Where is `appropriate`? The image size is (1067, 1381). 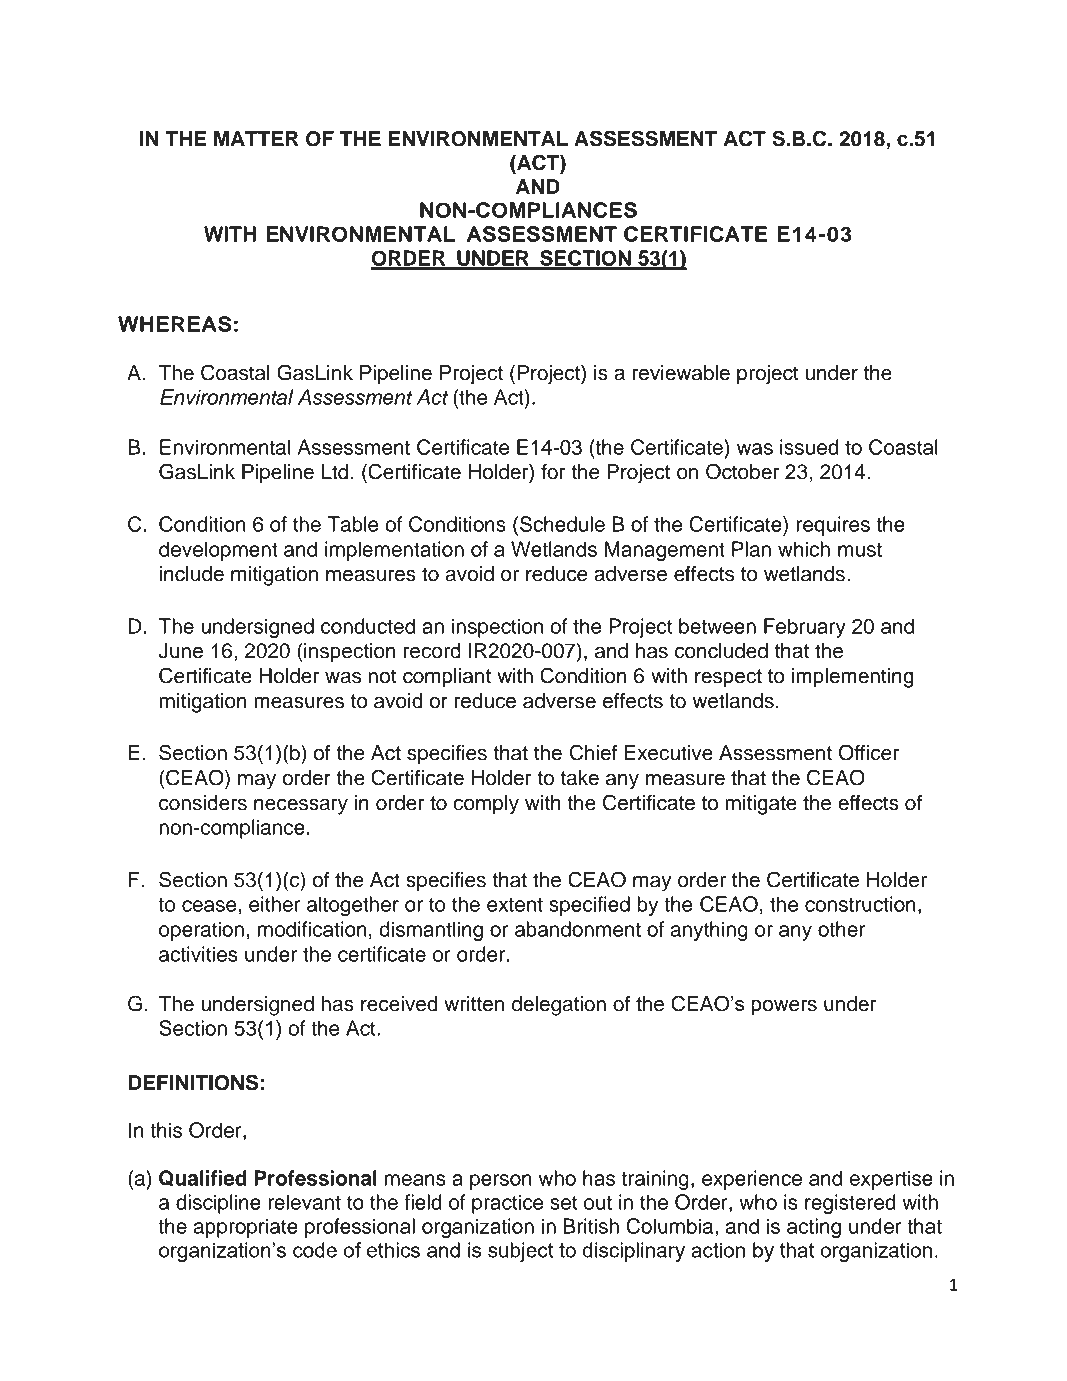 appropriate is located at coordinates (245, 1228).
